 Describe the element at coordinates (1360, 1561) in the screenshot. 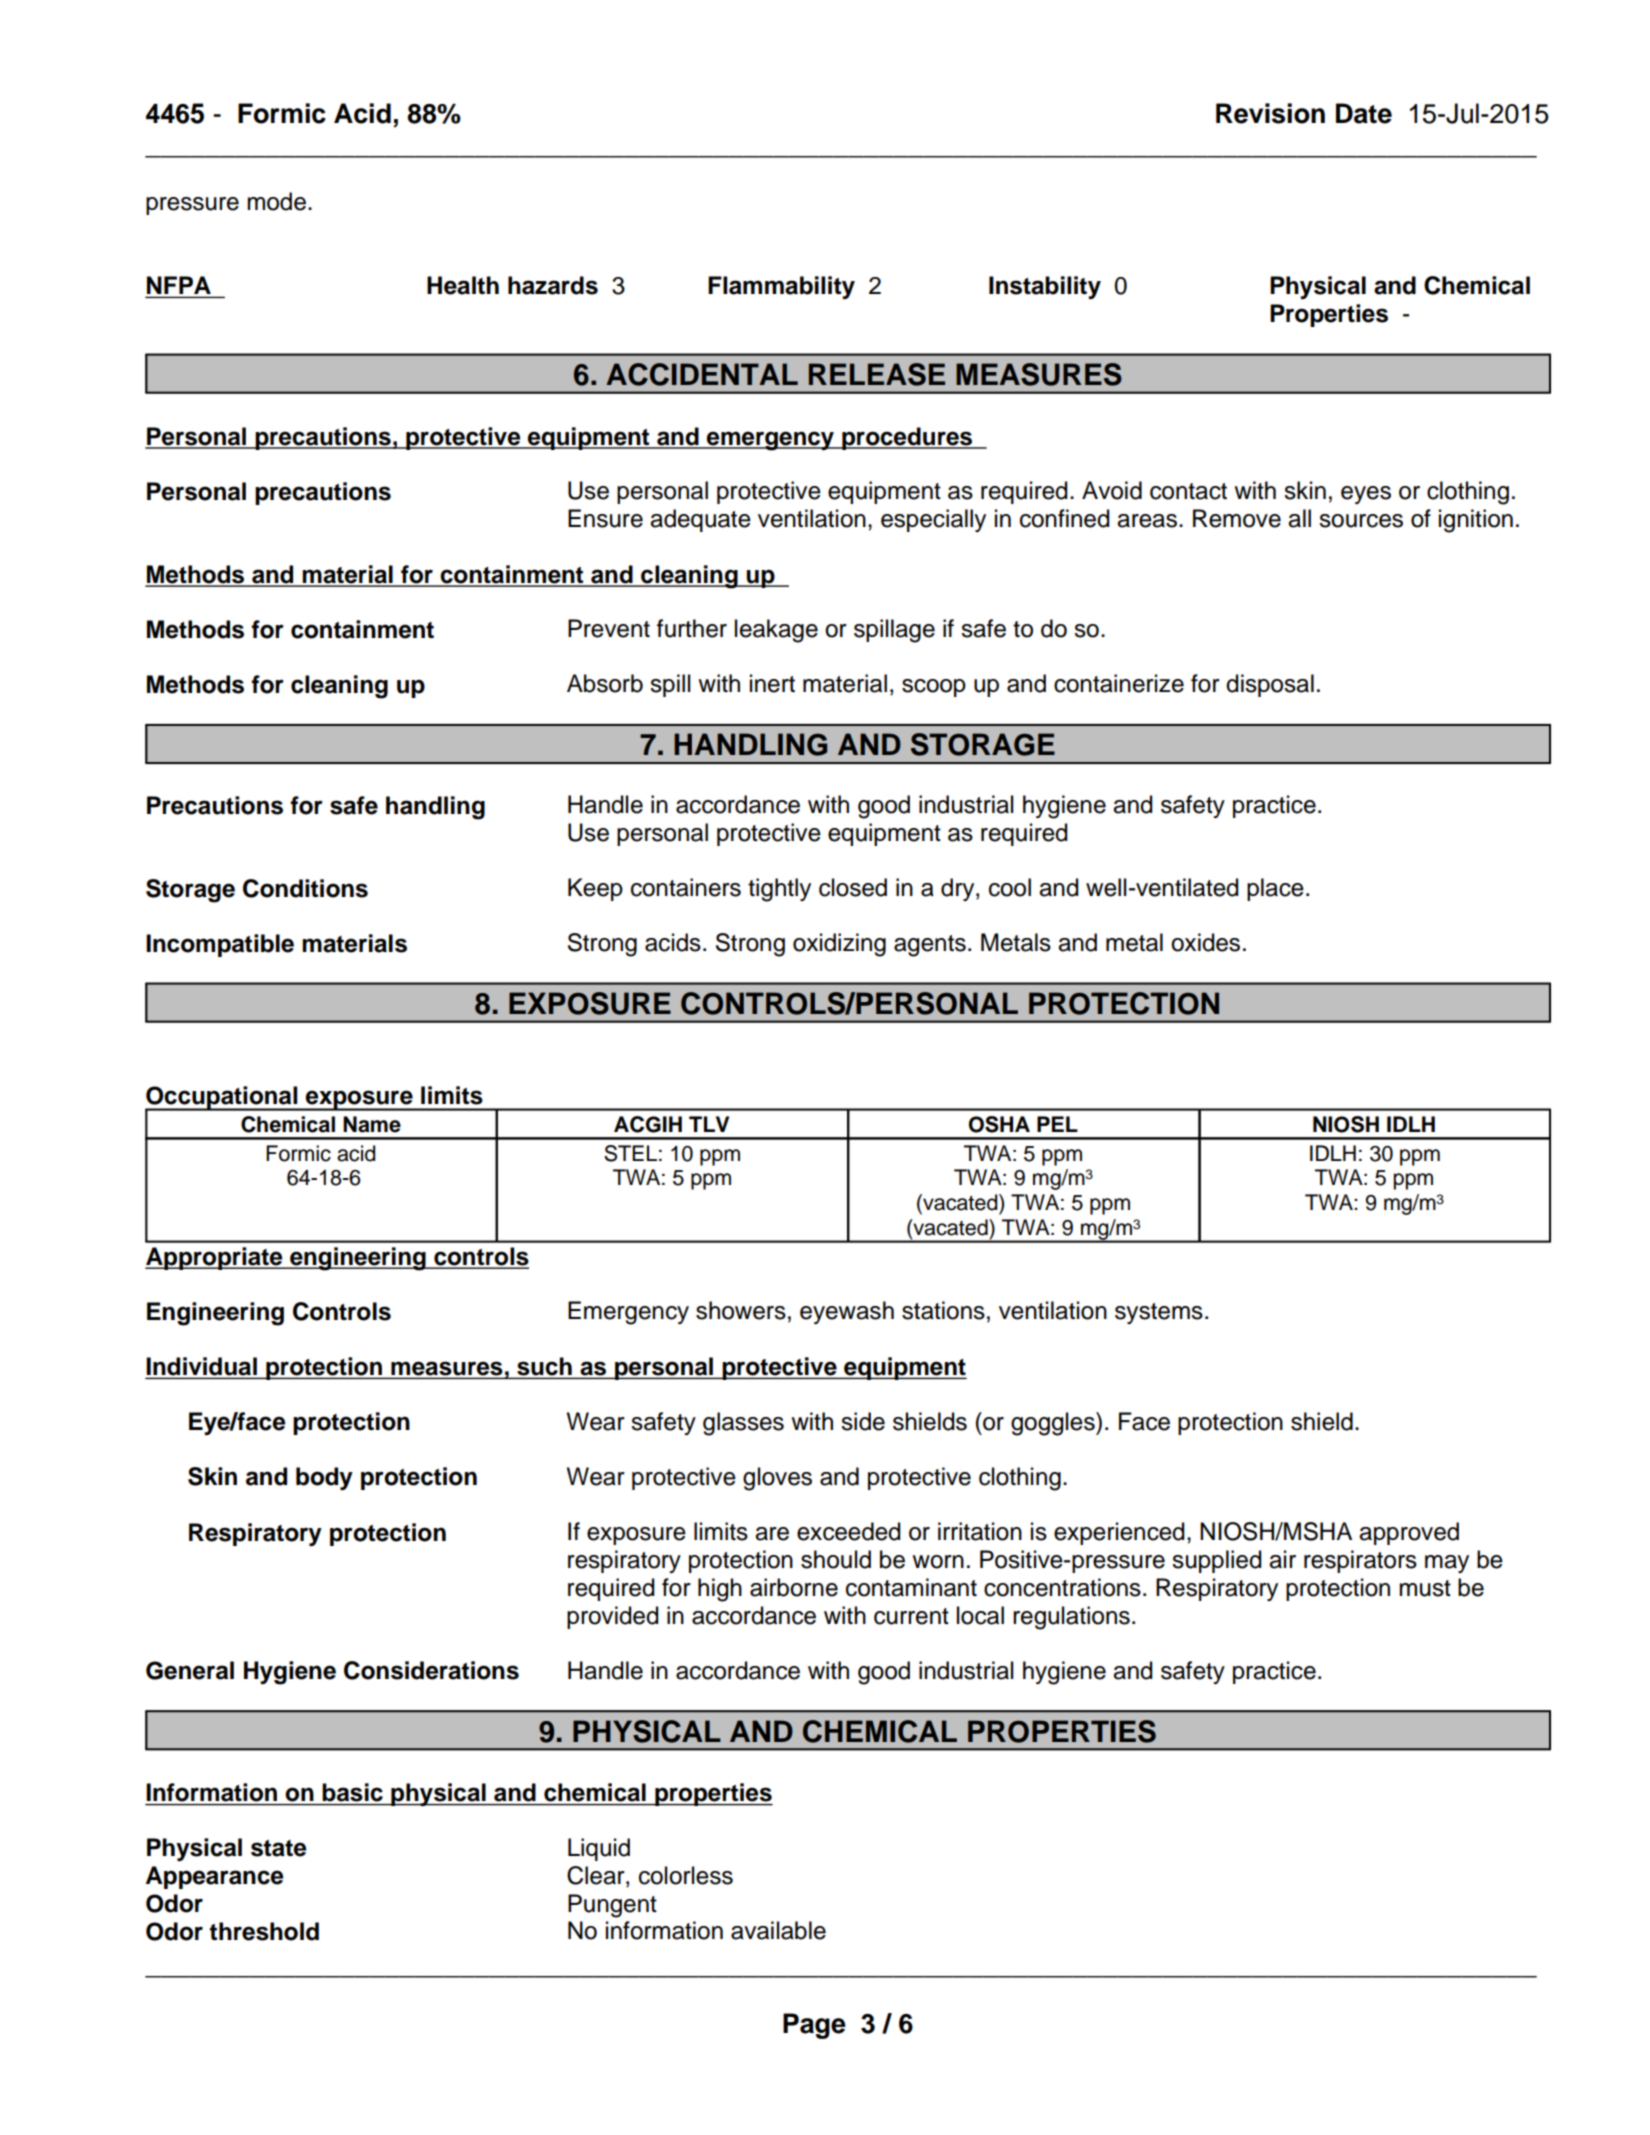

I see `respirators` at that location.
